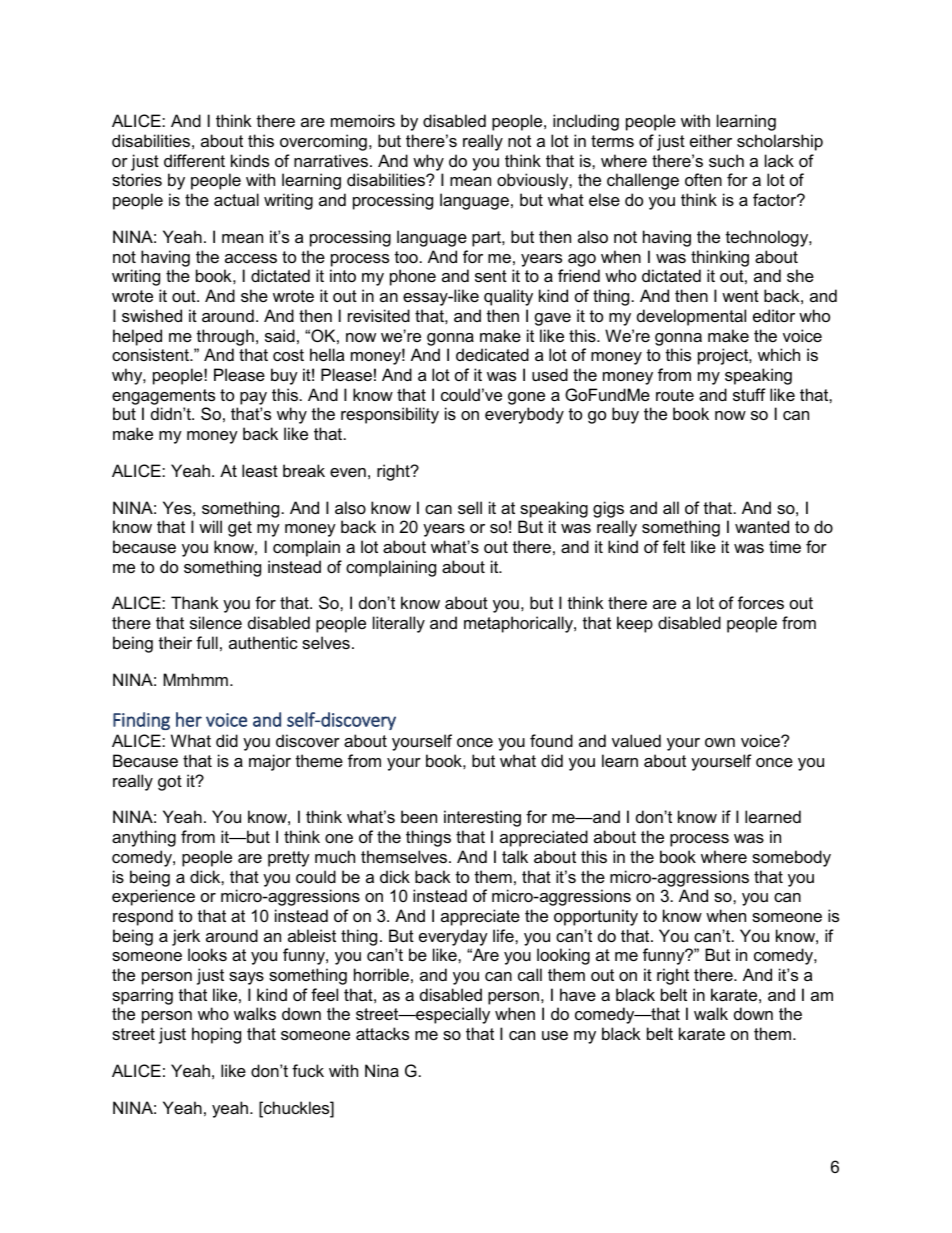  What do you see at coordinates (170, 783) in the screenshot?
I see `got` at bounding box center [170, 783].
